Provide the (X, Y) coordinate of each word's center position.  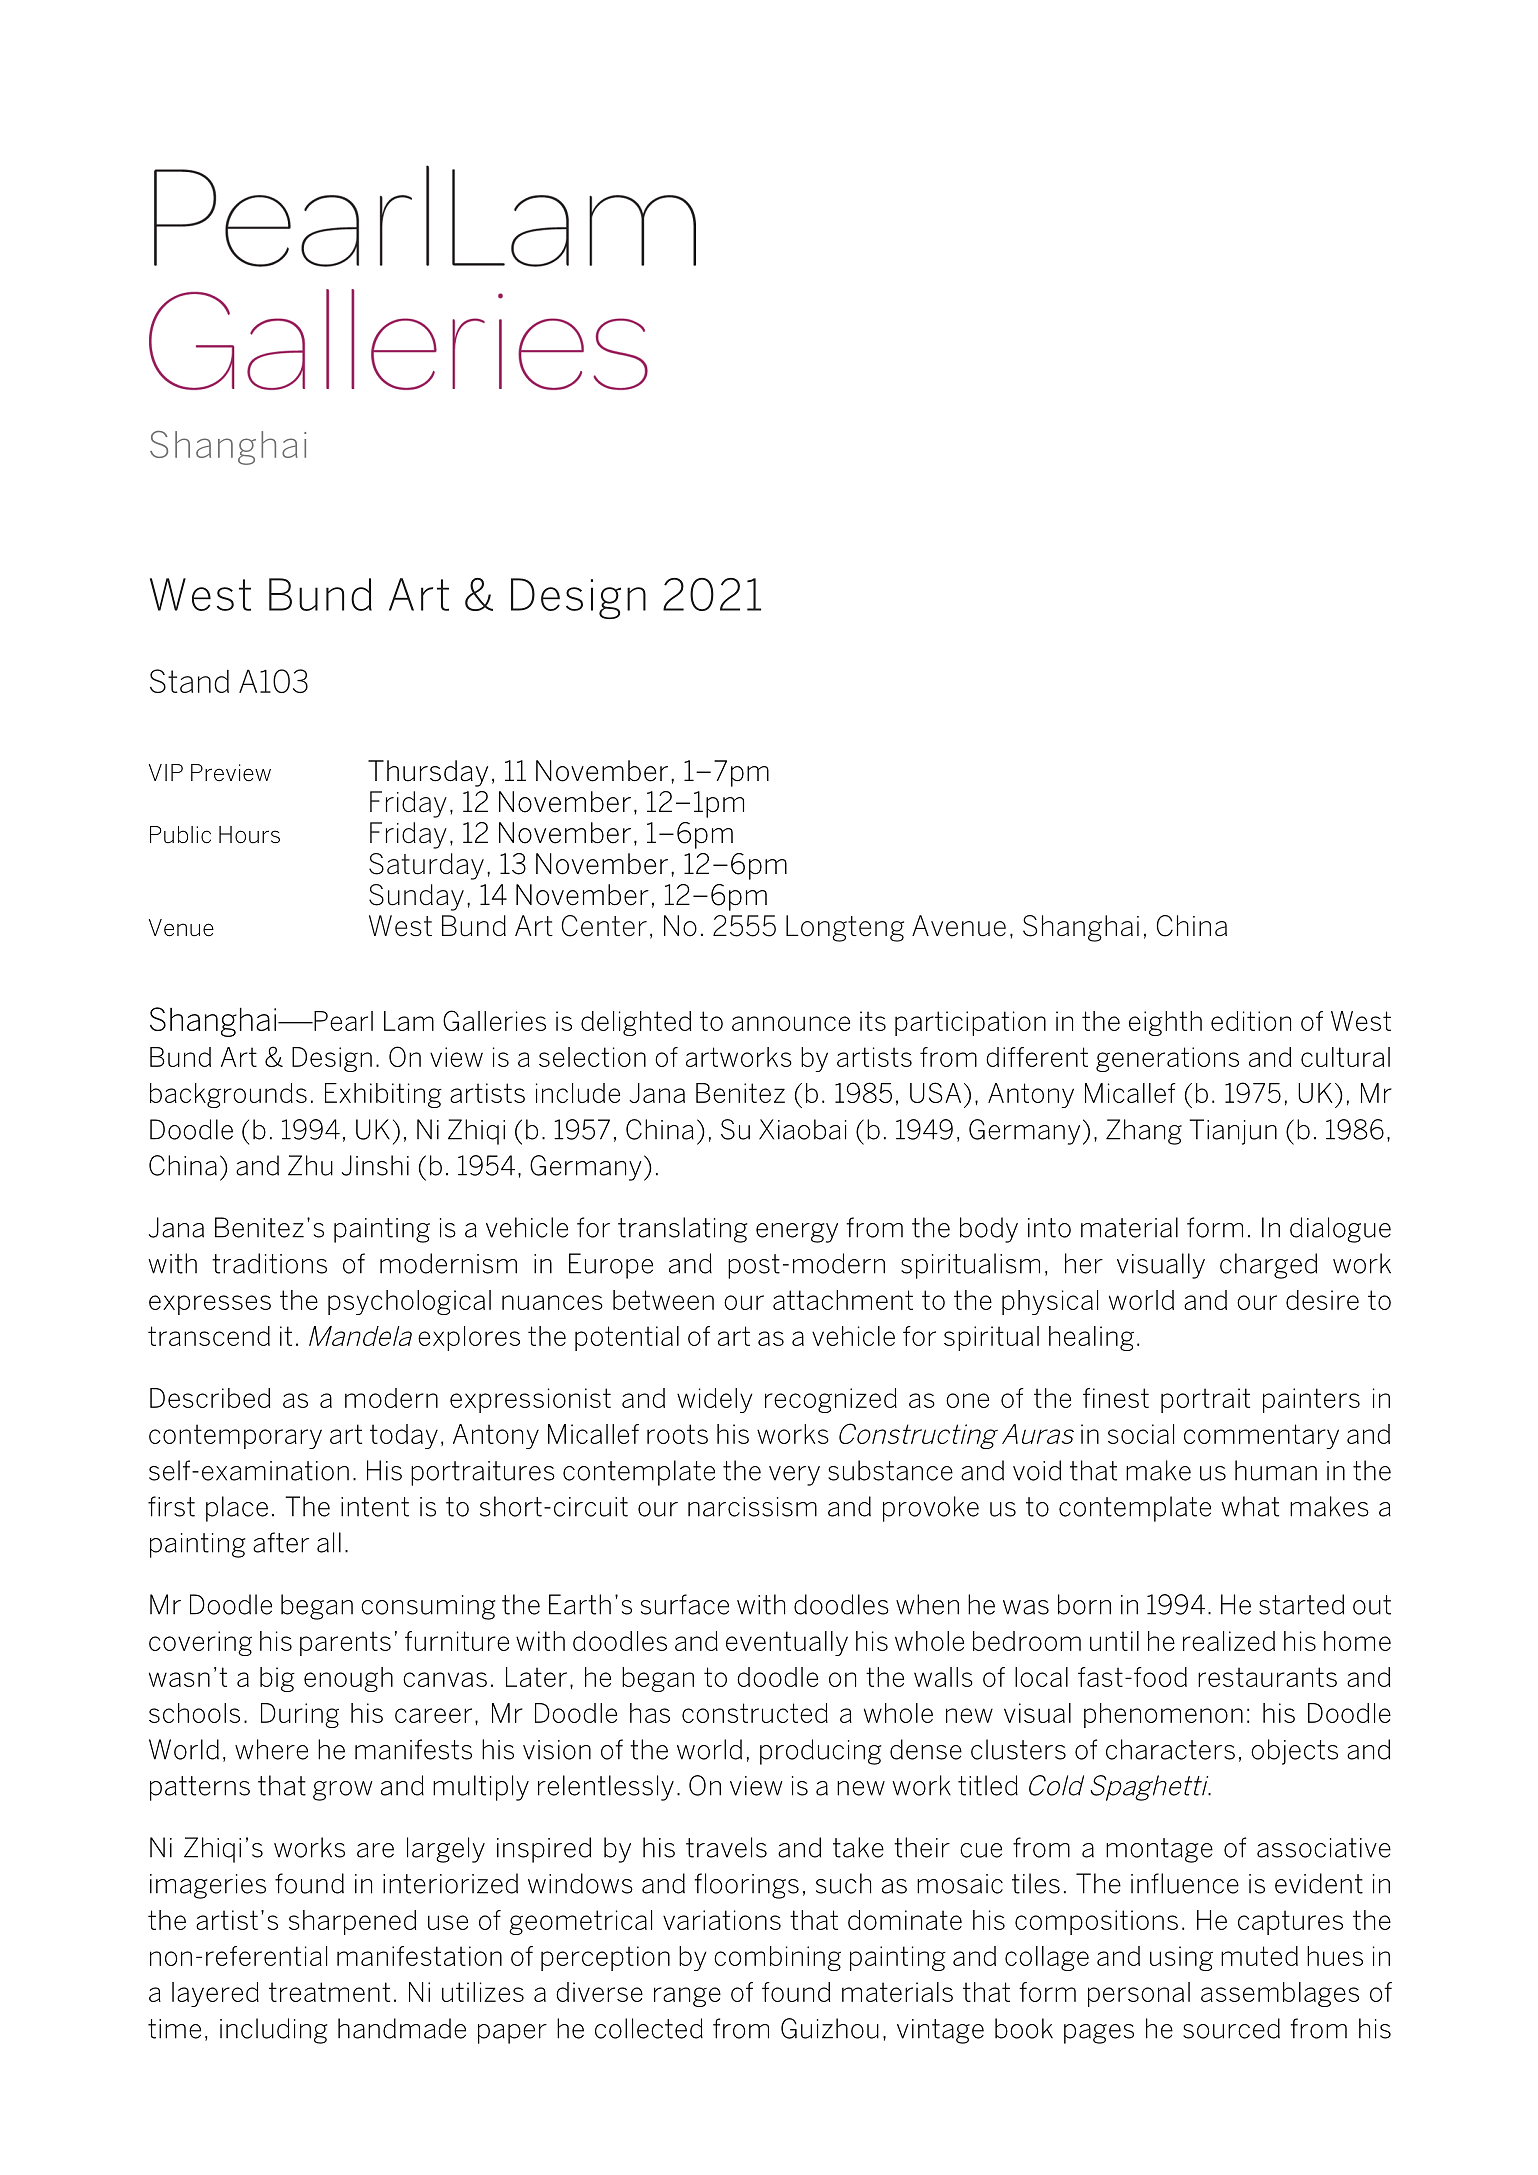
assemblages (1280, 1994)
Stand (189, 681)
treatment (329, 1992)
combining (777, 1958)
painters (1311, 1400)
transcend (209, 1336)
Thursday (428, 773)
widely (715, 1400)
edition (1251, 1021)
